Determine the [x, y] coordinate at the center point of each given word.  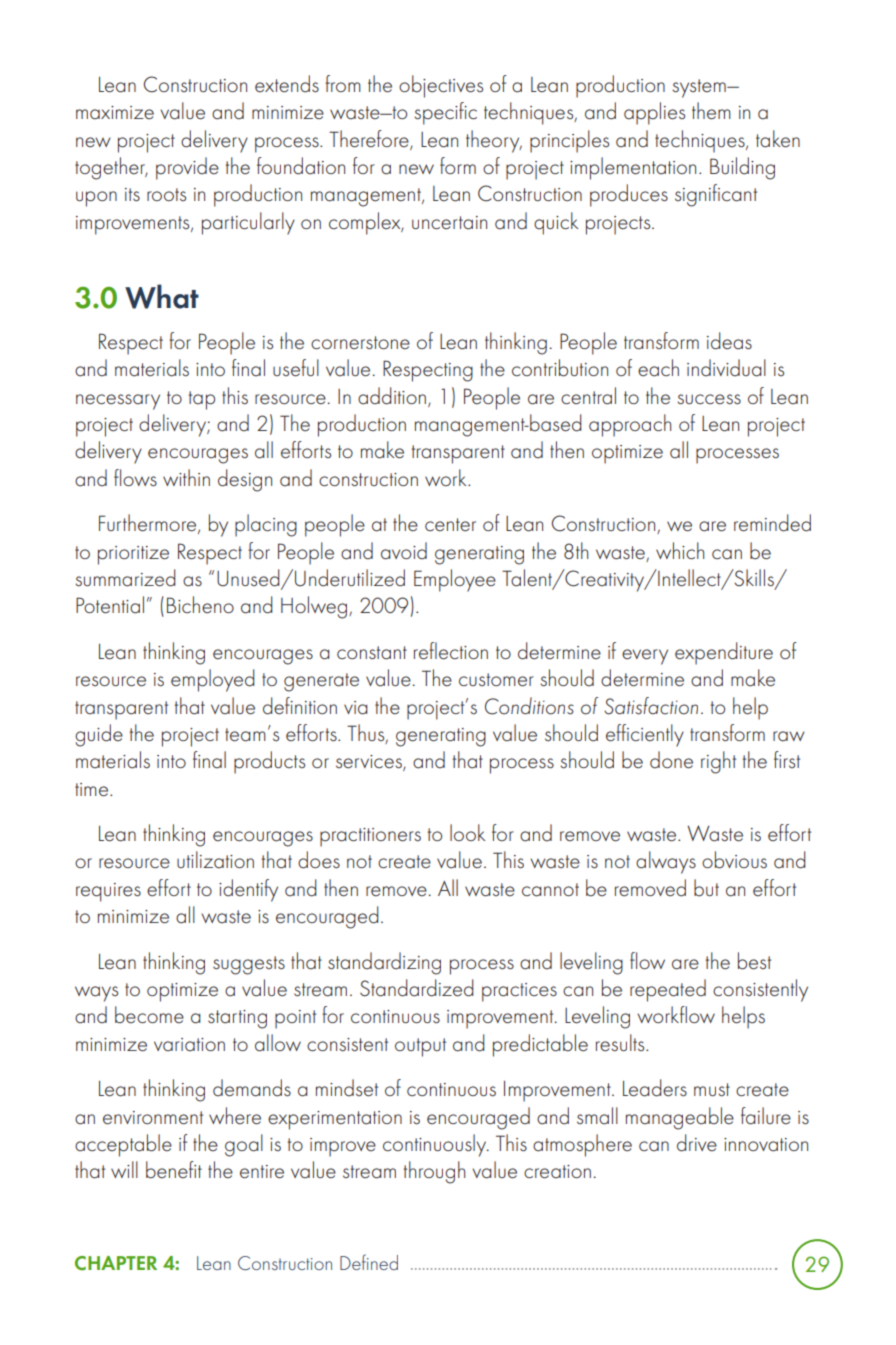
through [434, 1172]
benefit [174, 1170]
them [711, 111]
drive [697, 1143]
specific [445, 113]
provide [187, 168]
